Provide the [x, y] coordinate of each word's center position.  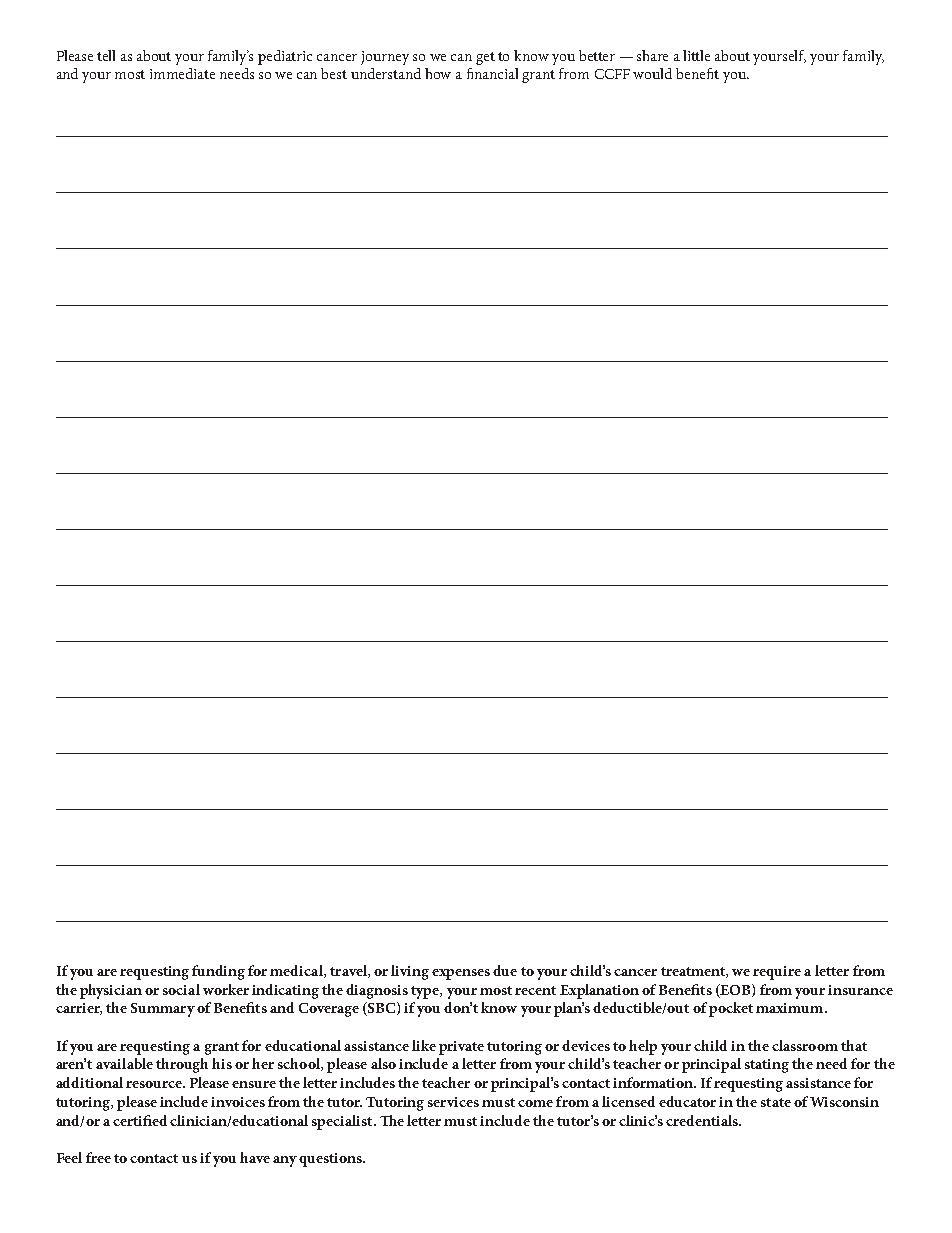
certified [140, 1120]
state [776, 1102]
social [181, 989]
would [652, 73]
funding [218, 972]
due [505, 970]
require [777, 973]
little [696, 55]
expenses [461, 974]
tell [106, 55]
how [438, 73]
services [453, 1102]
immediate [182, 73]
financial [492, 73]
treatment [694, 972]
